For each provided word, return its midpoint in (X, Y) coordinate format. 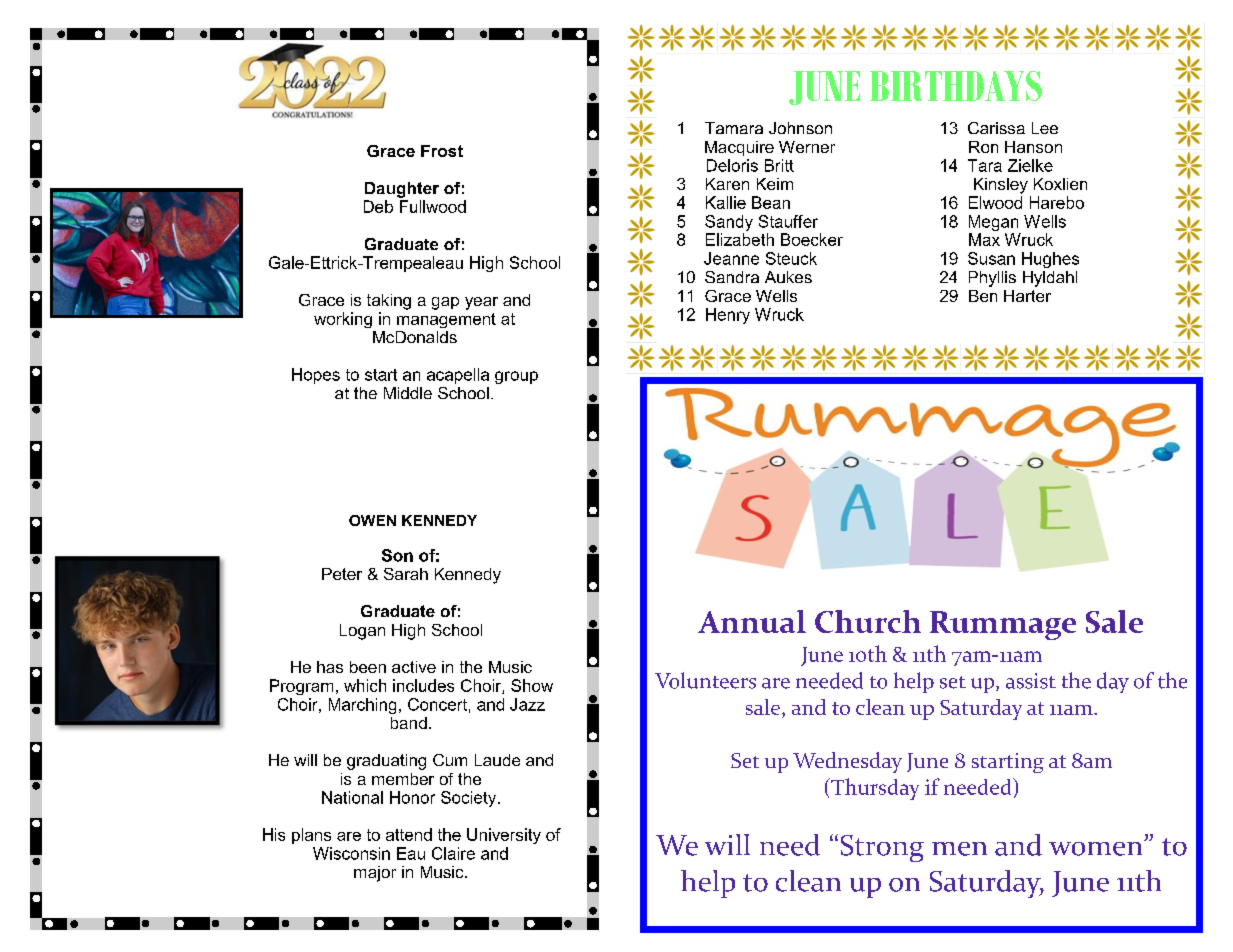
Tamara (734, 128)
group (516, 377)
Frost (442, 151)
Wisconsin (351, 853)
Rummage (1003, 625)
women (1097, 848)
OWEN (372, 520)
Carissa (996, 128)
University (504, 836)
